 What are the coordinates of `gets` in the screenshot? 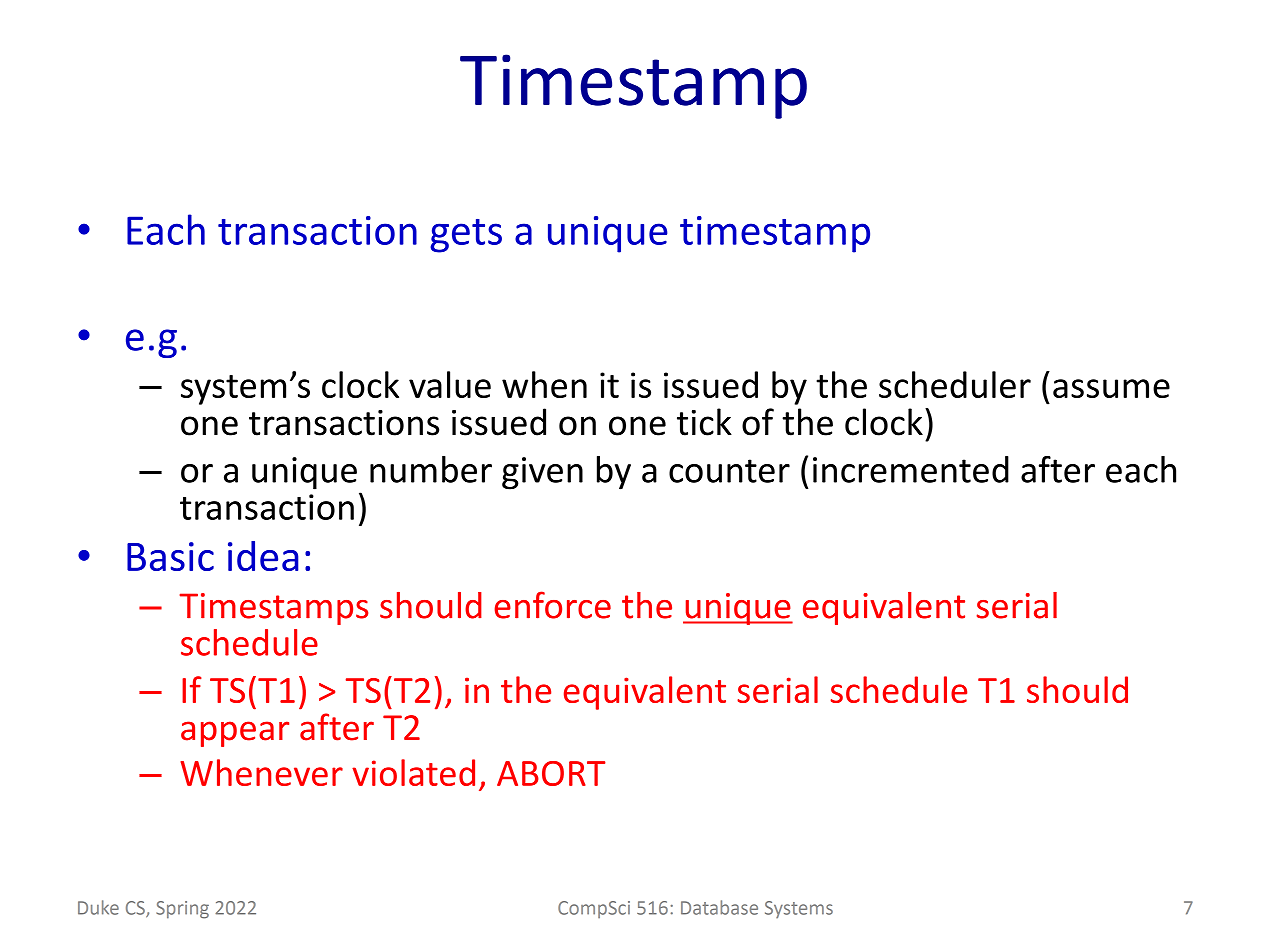 It's located at (466, 236).
